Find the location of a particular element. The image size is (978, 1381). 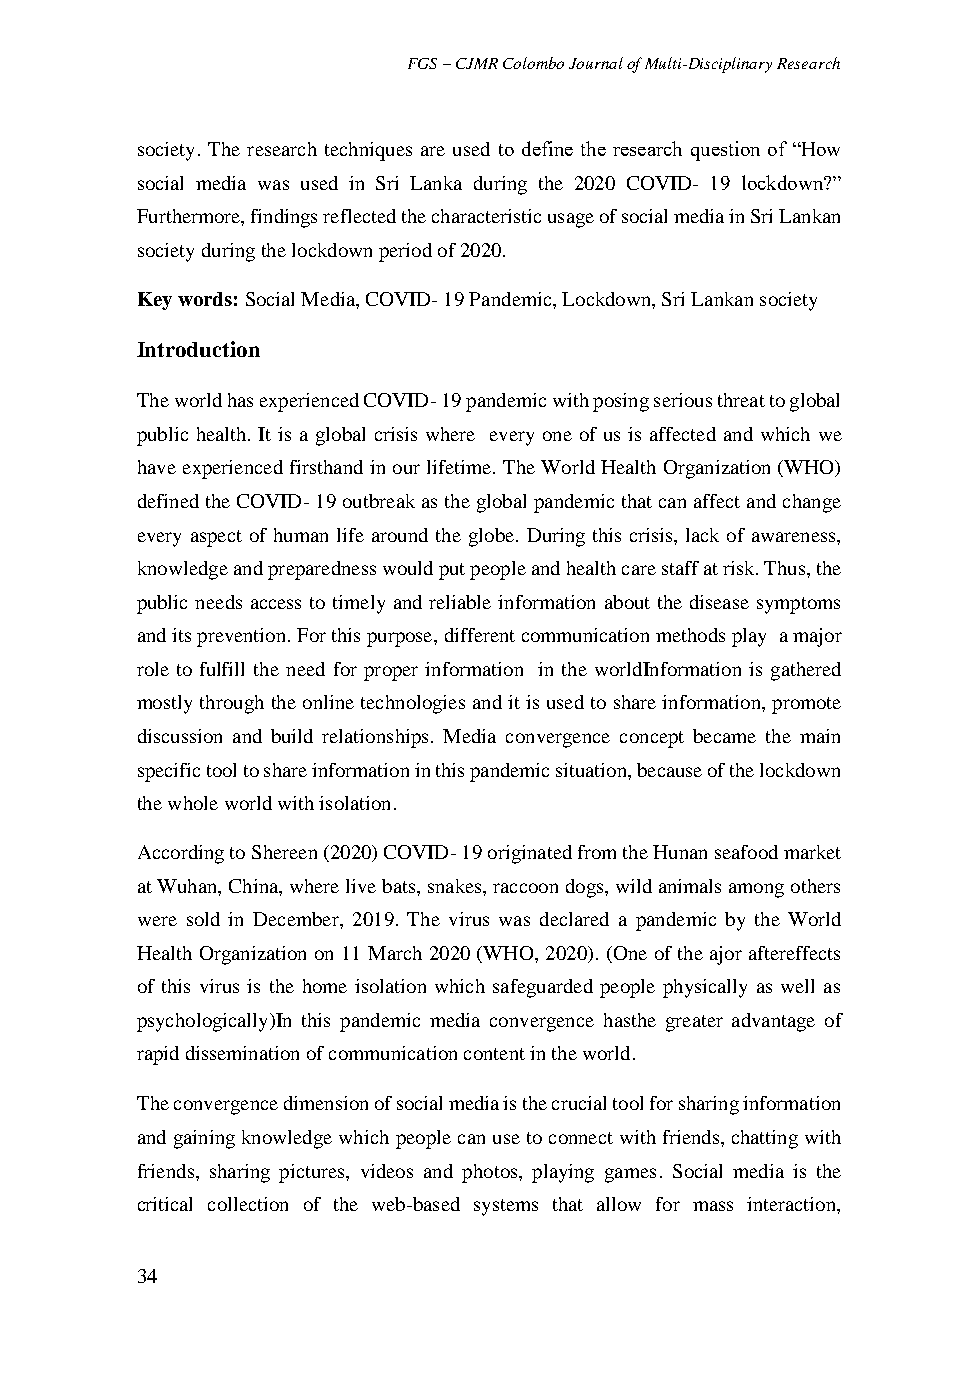

collection is located at coordinates (248, 1204).
